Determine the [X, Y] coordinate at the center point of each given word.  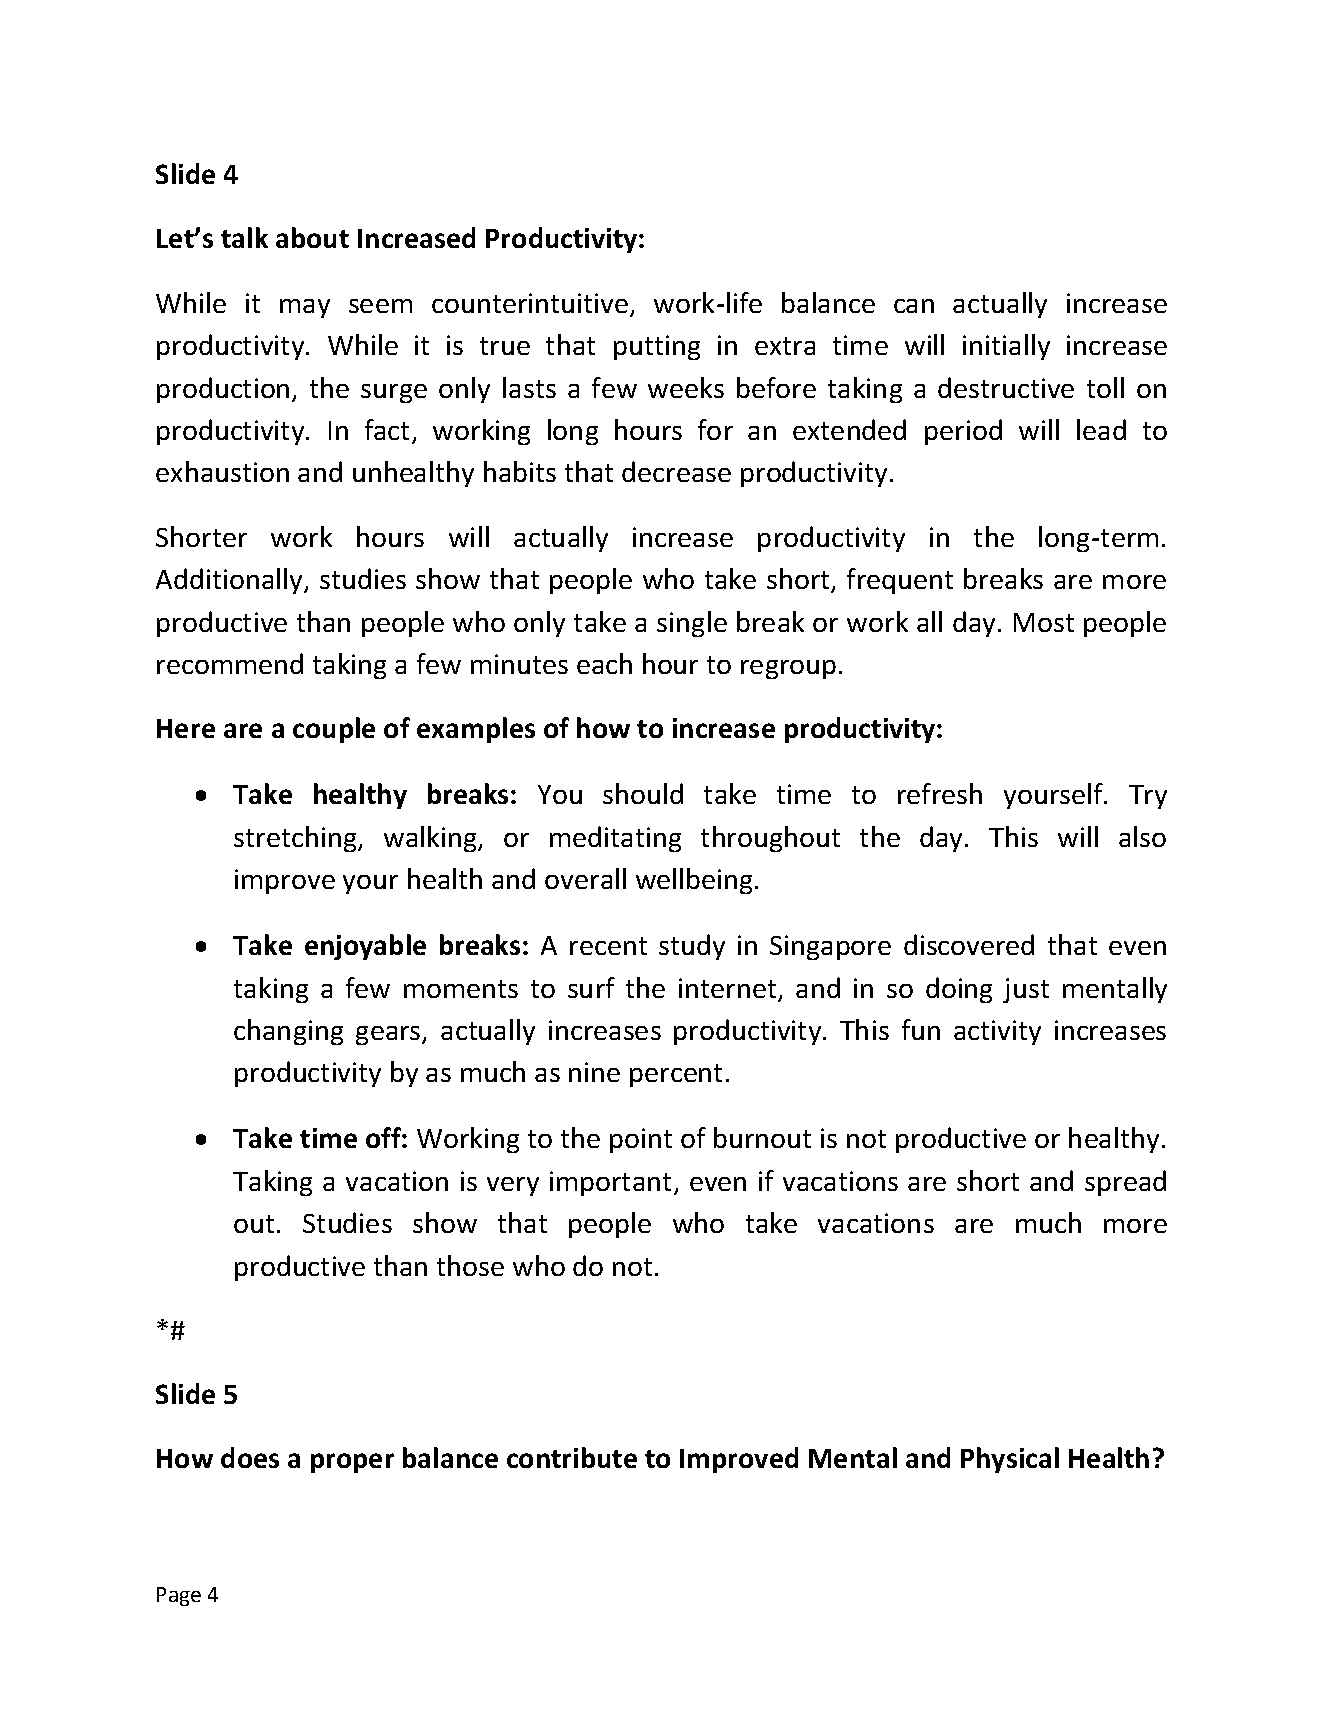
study [692, 947]
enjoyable [365, 947]
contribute [572, 1457]
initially [1006, 347]
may [305, 308]
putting [657, 347]
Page [179, 1596]
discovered [969, 944]
